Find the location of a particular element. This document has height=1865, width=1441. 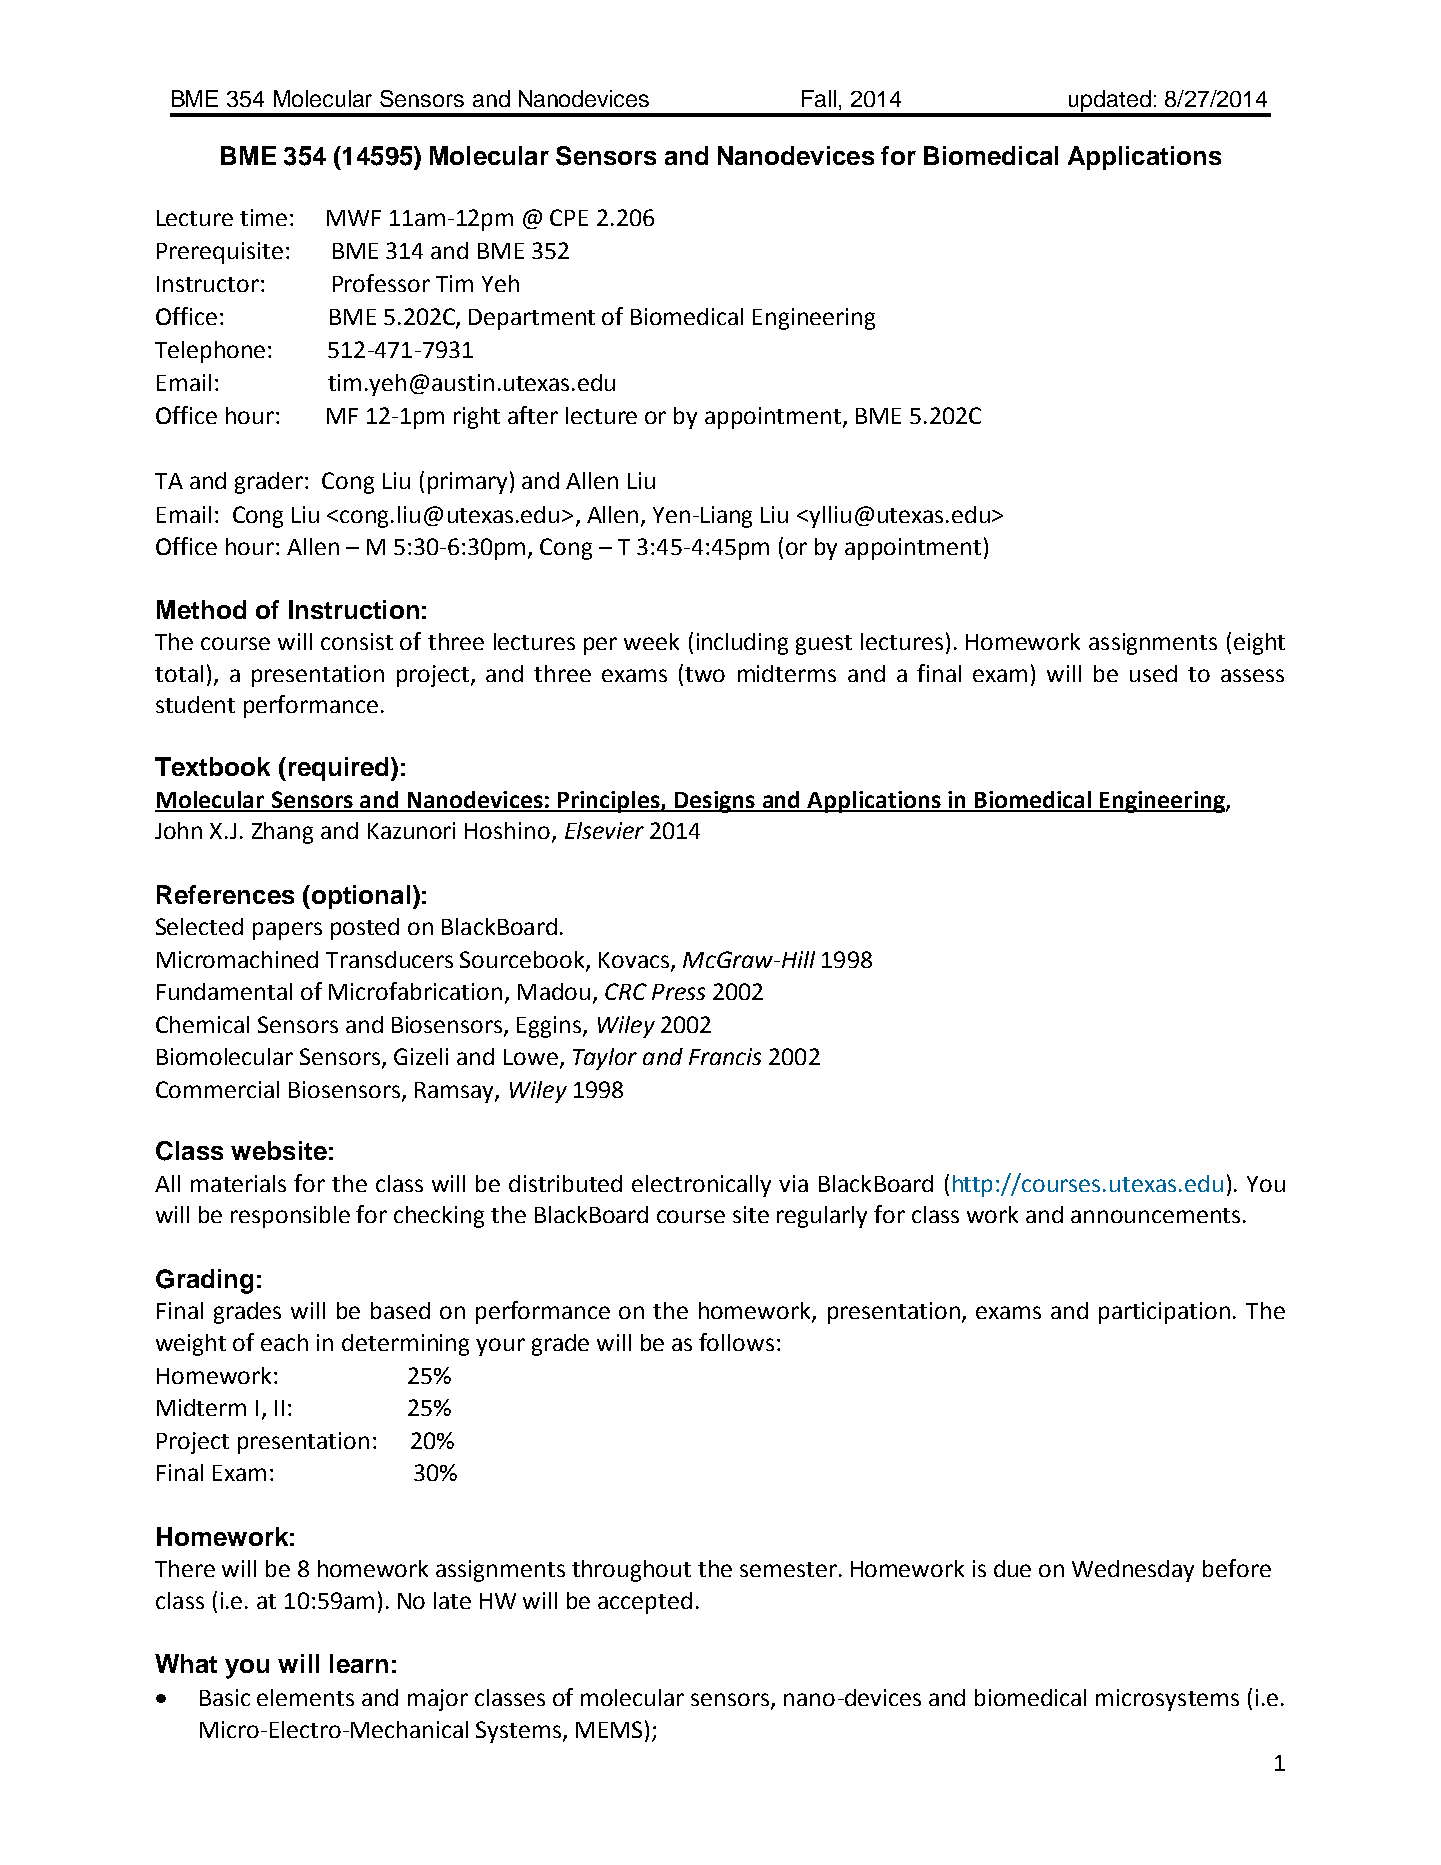

responsible is located at coordinates (290, 1217).
